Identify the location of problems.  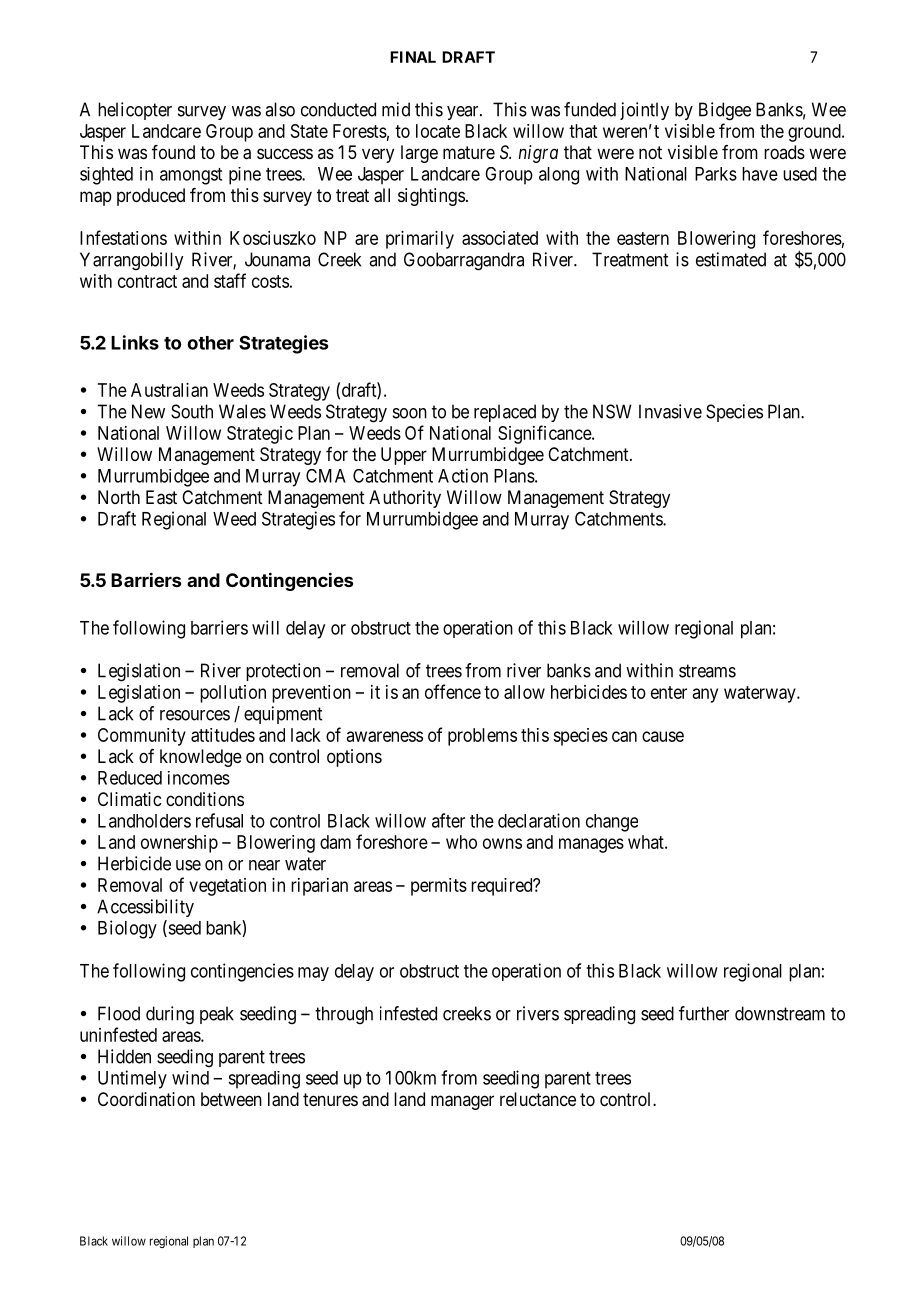
(482, 737).
